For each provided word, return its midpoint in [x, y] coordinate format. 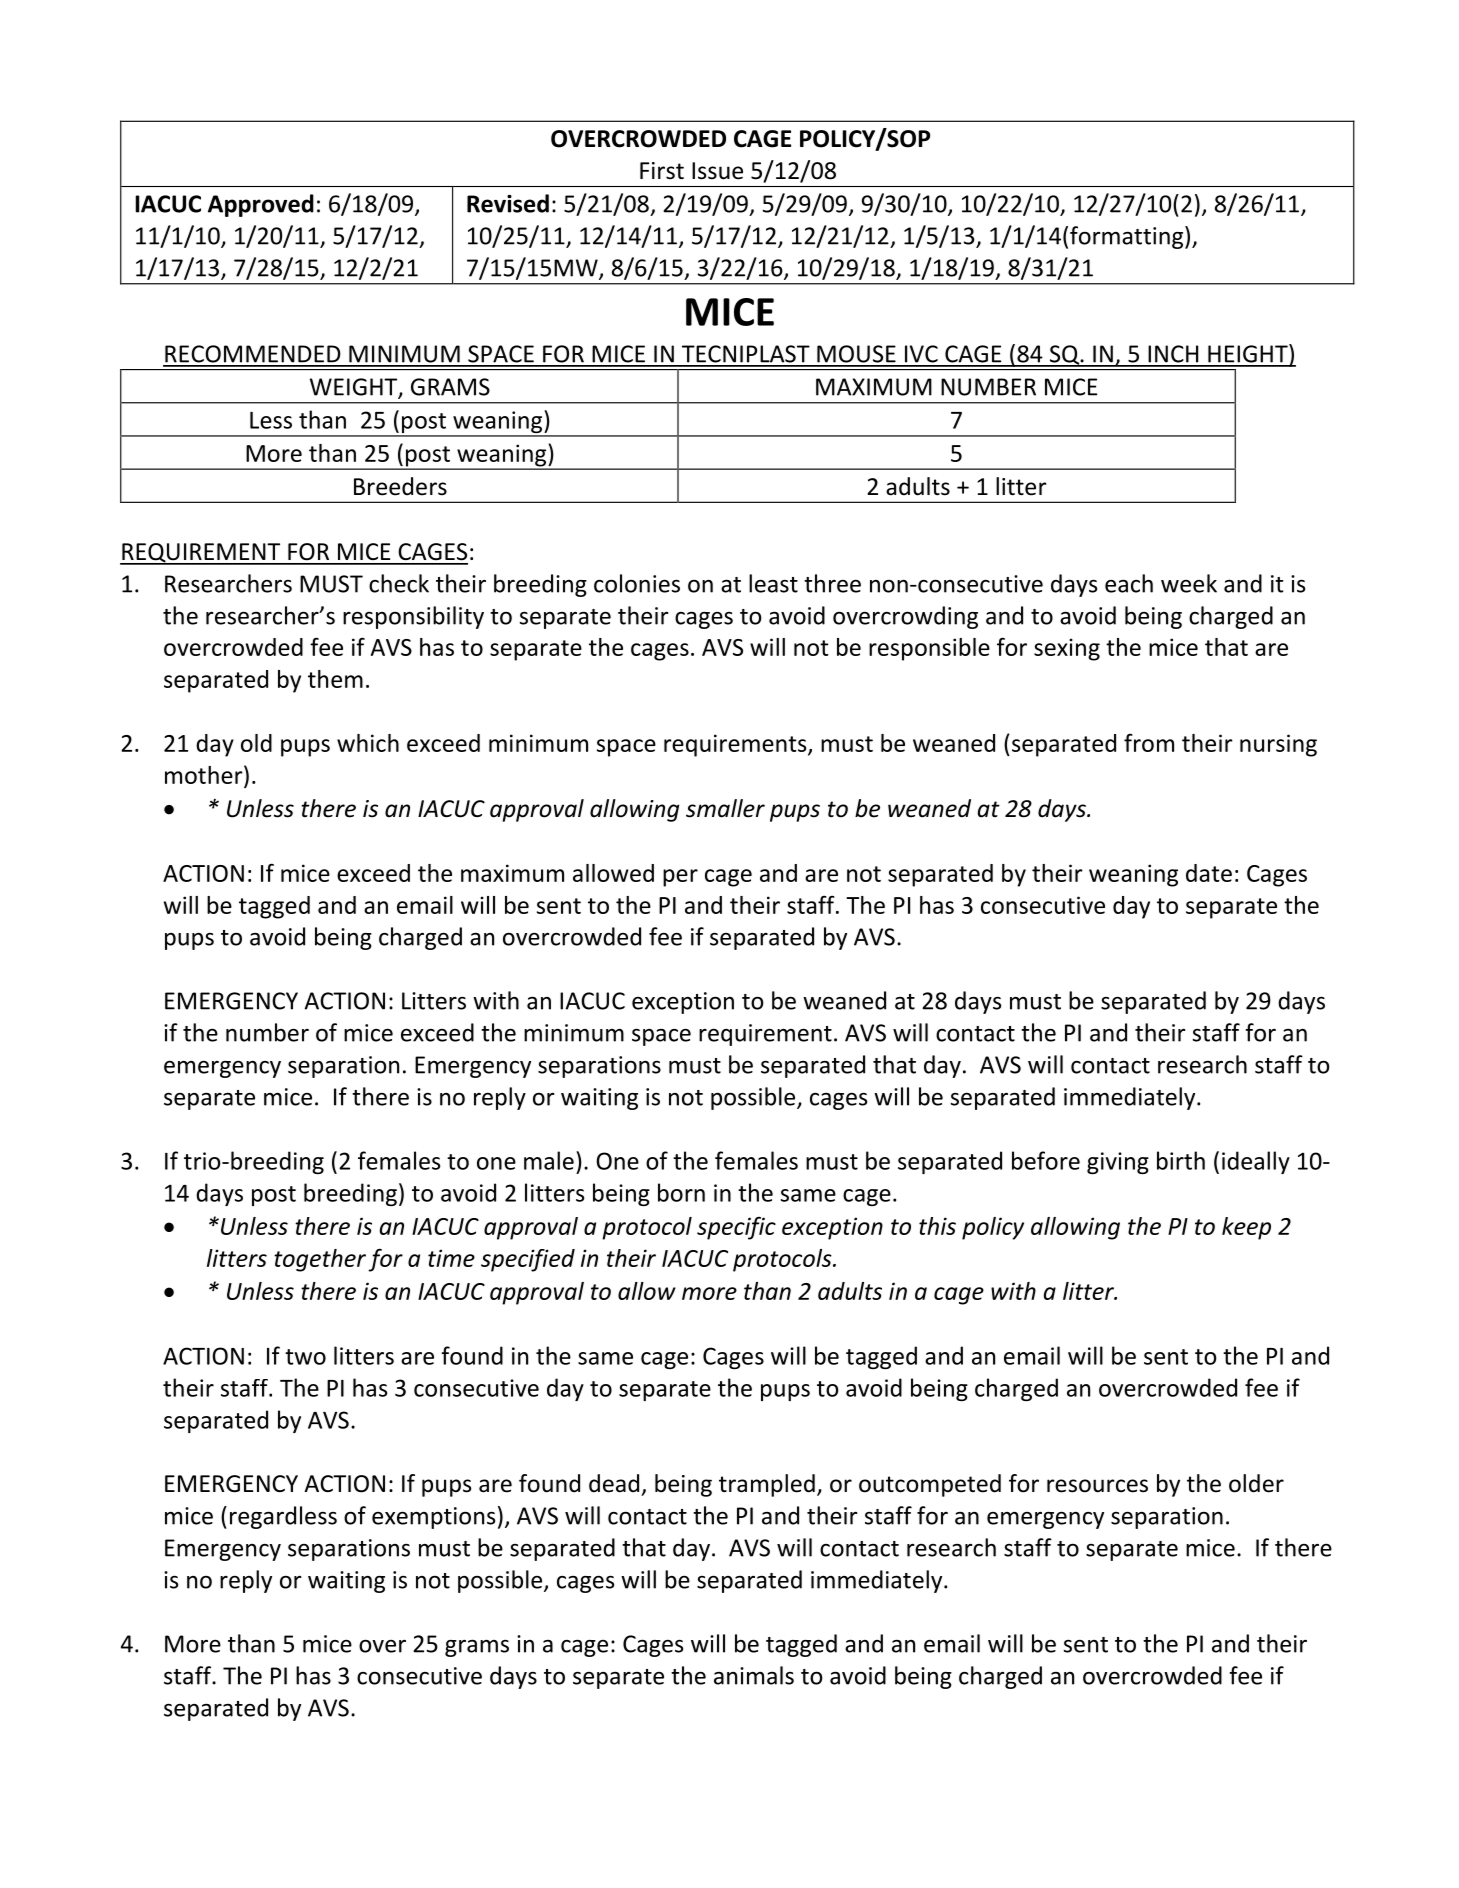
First [662, 171]
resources [1097, 1486]
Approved [261, 205]
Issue [717, 171]
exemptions [433, 1518]
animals [754, 1675]
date [1209, 873]
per [680, 878]
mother [205, 774]
